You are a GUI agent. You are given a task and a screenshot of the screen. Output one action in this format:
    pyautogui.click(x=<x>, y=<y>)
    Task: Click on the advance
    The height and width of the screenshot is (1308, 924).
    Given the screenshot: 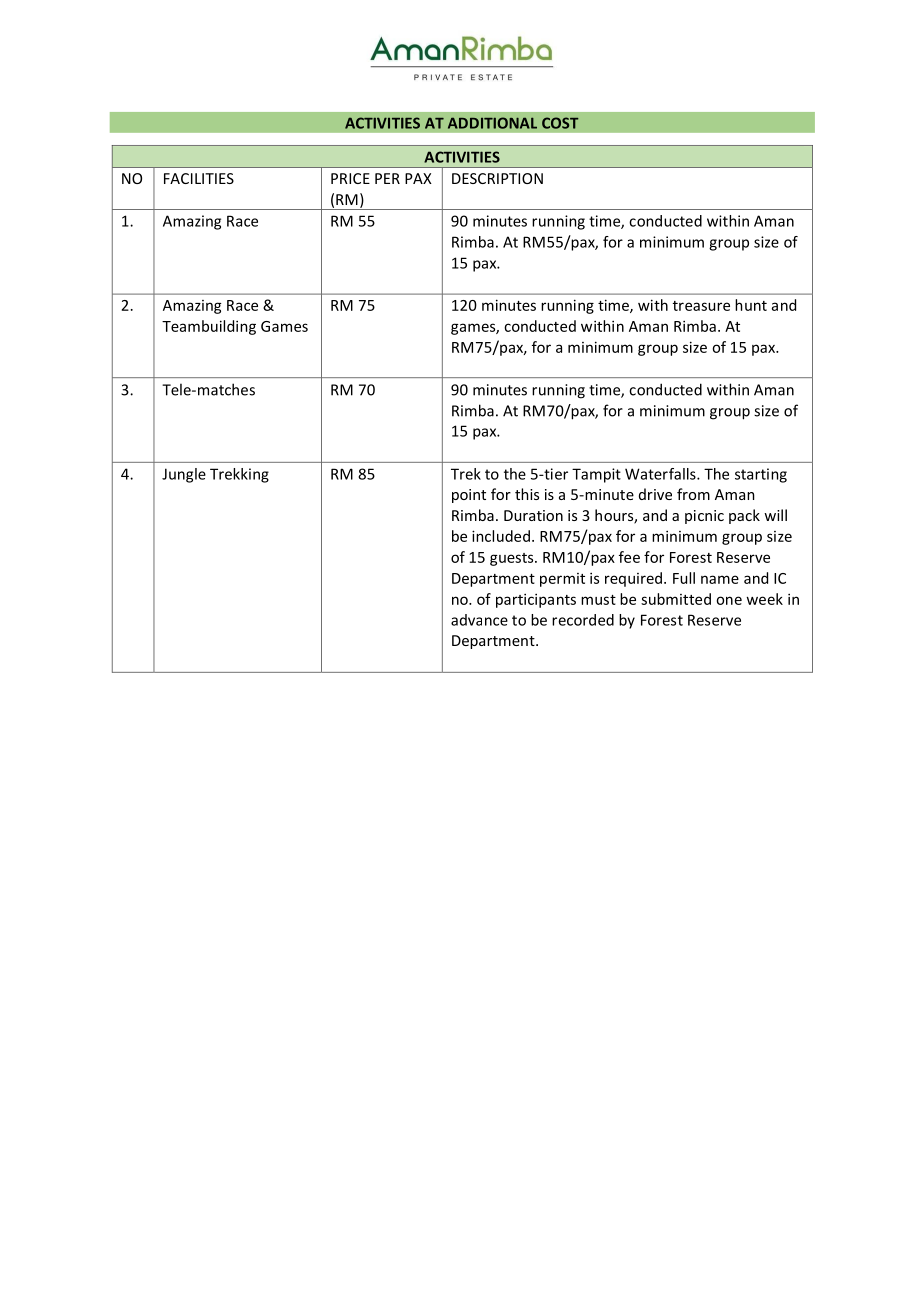 What is the action you would take?
    pyautogui.click(x=479, y=620)
